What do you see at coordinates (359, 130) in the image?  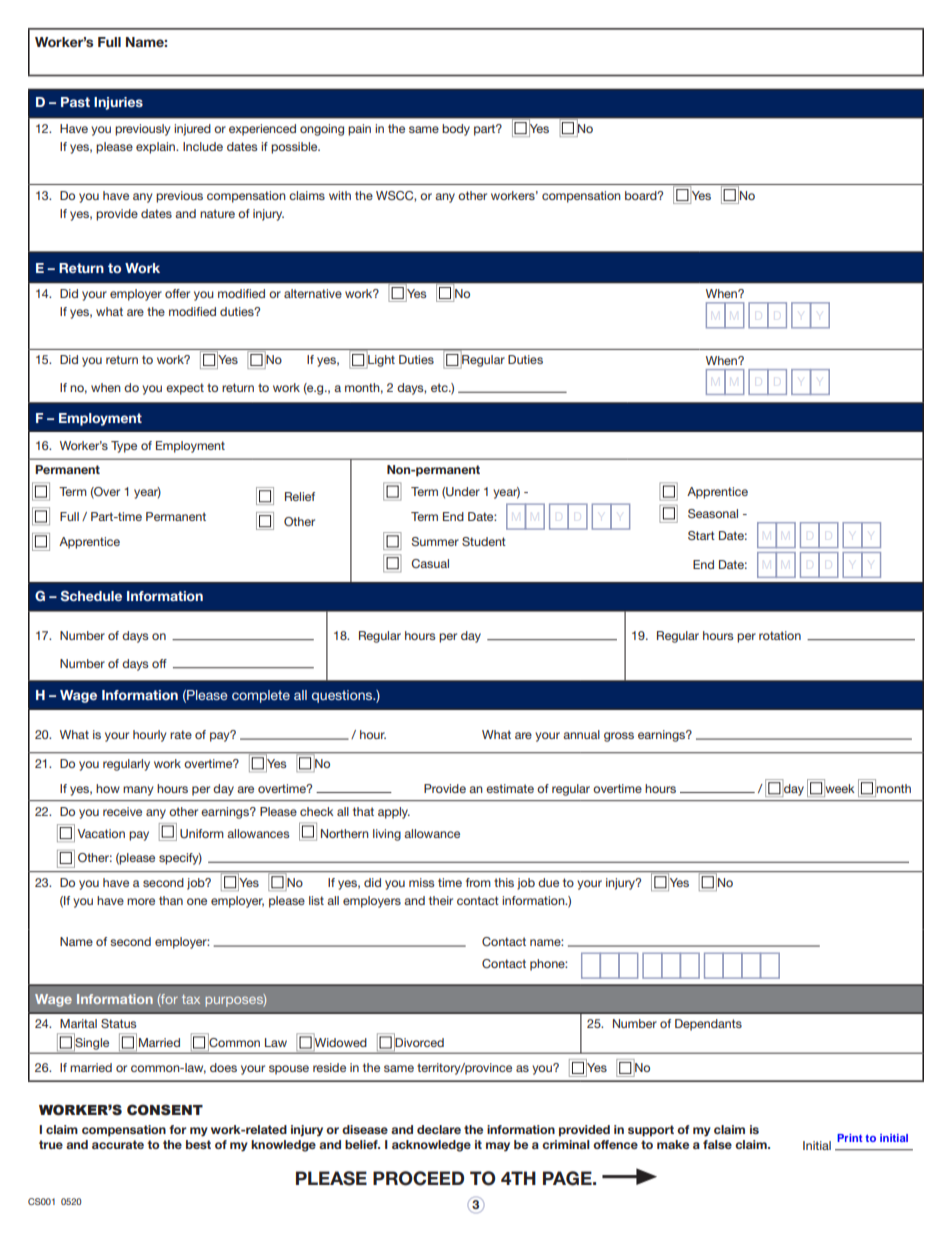 I see `pain` at bounding box center [359, 130].
